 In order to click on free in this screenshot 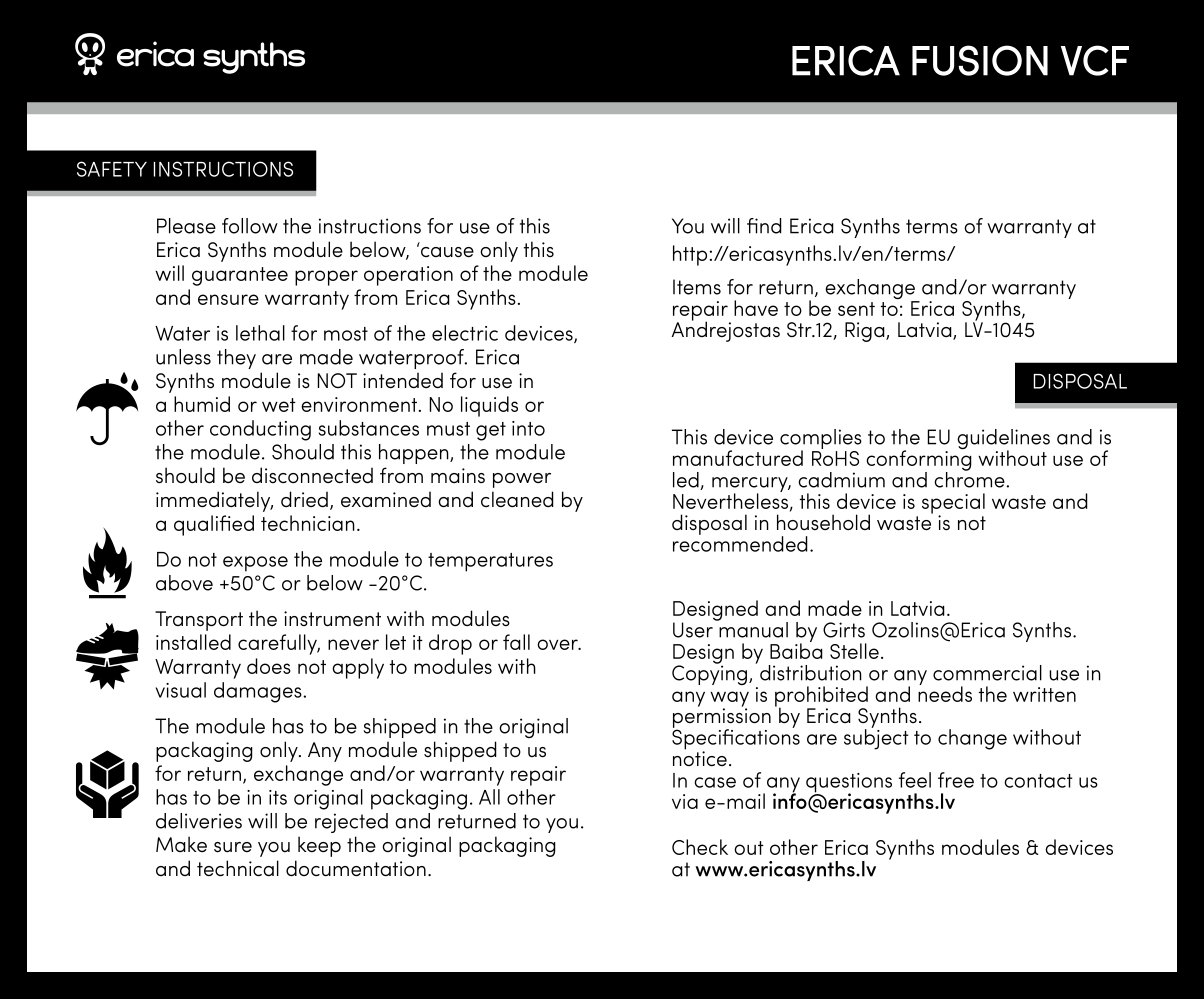, I will do `click(956, 780)`.
